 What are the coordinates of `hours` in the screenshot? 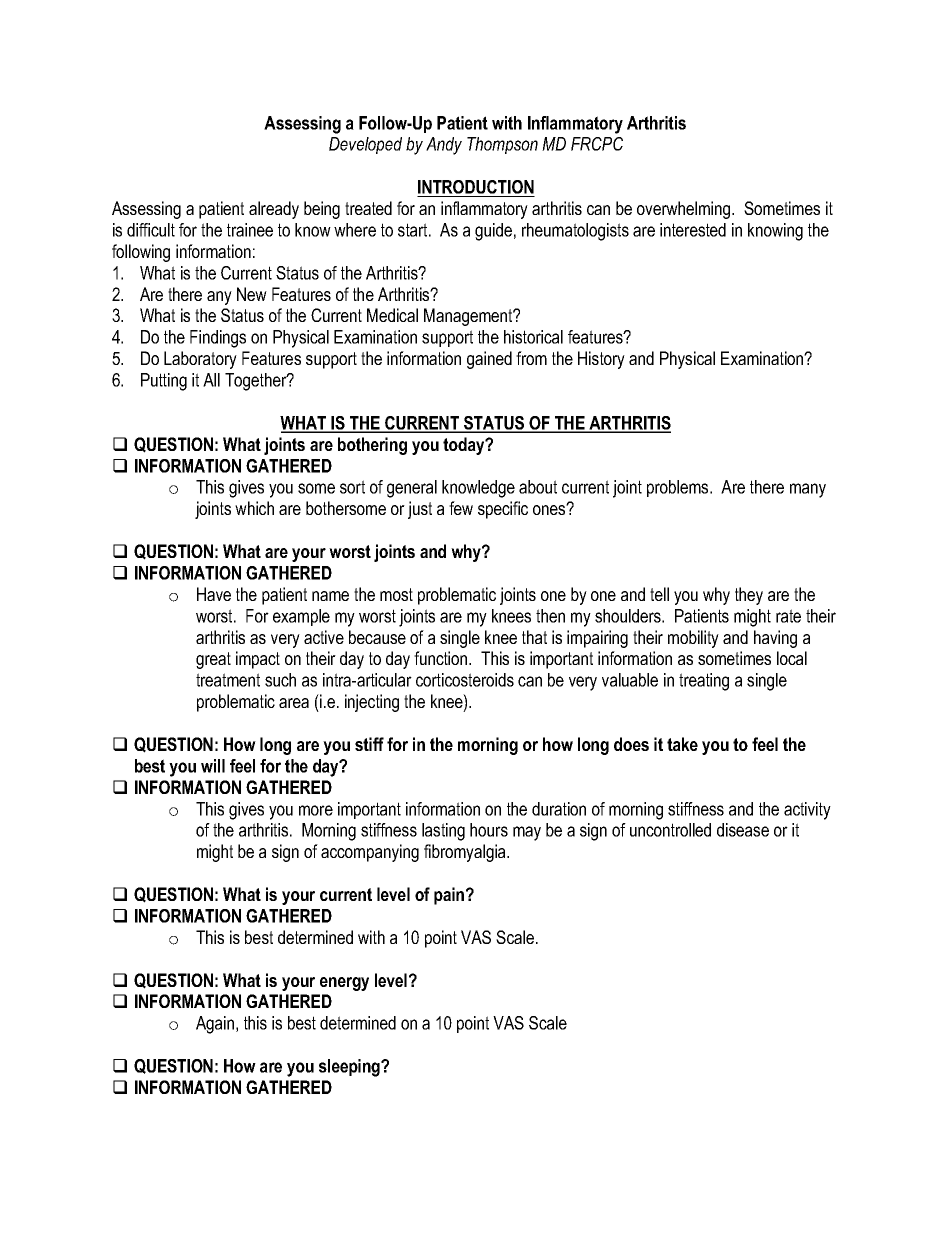 It's located at (489, 830).
